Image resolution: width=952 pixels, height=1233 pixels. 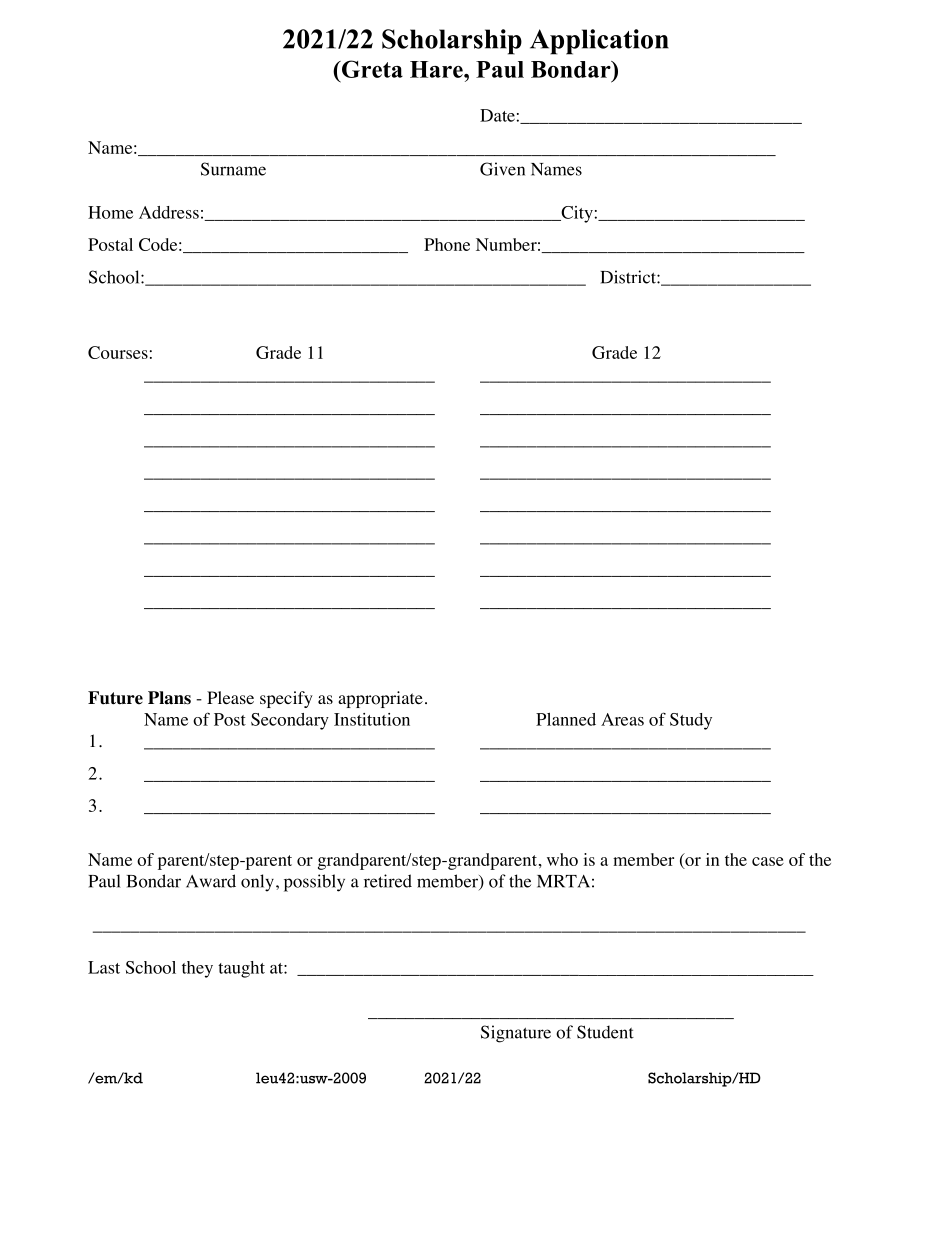 I want to click on they, so click(x=197, y=969).
